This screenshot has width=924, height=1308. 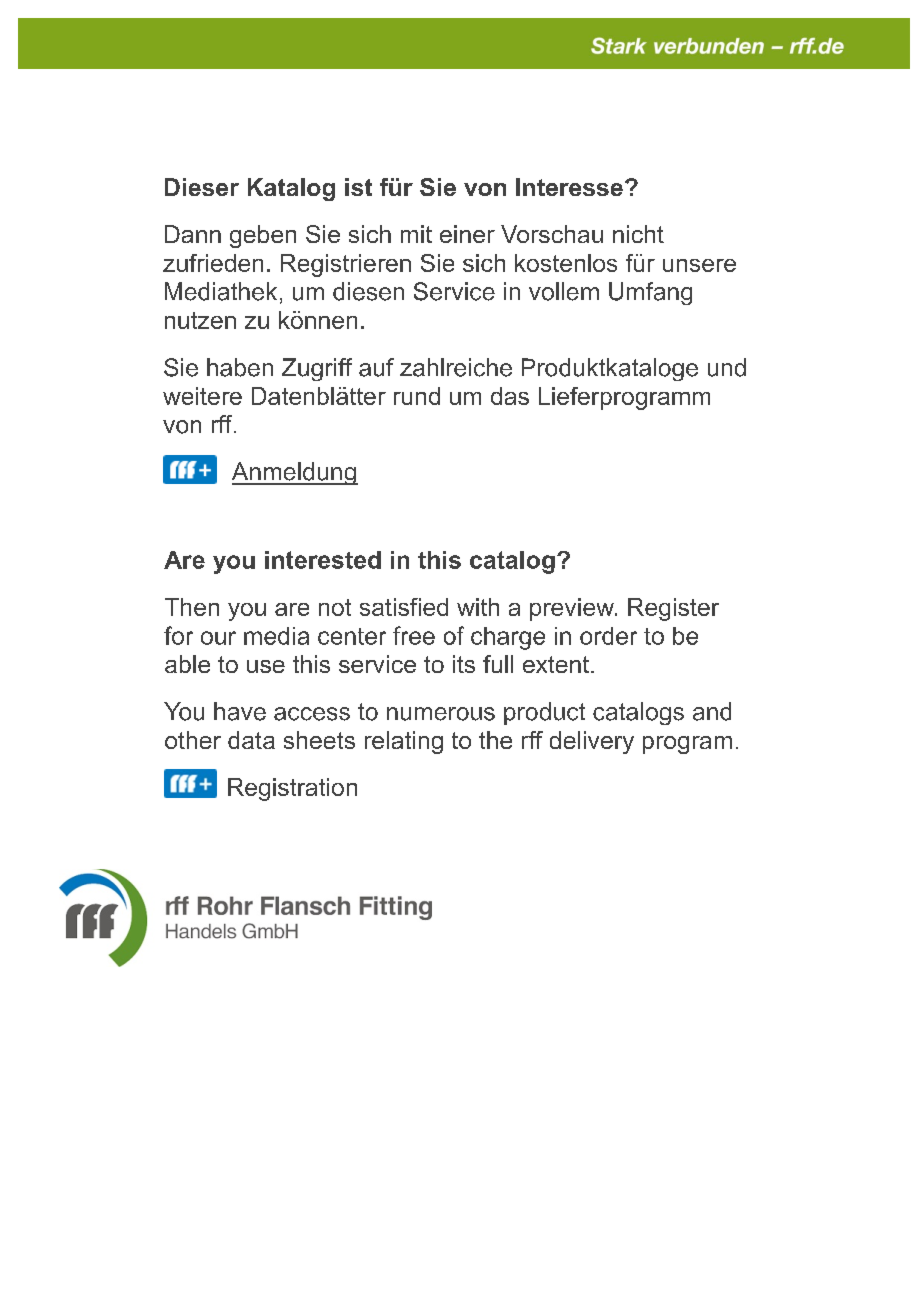 What do you see at coordinates (673, 609) in the screenshot?
I see `Register` at bounding box center [673, 609].
